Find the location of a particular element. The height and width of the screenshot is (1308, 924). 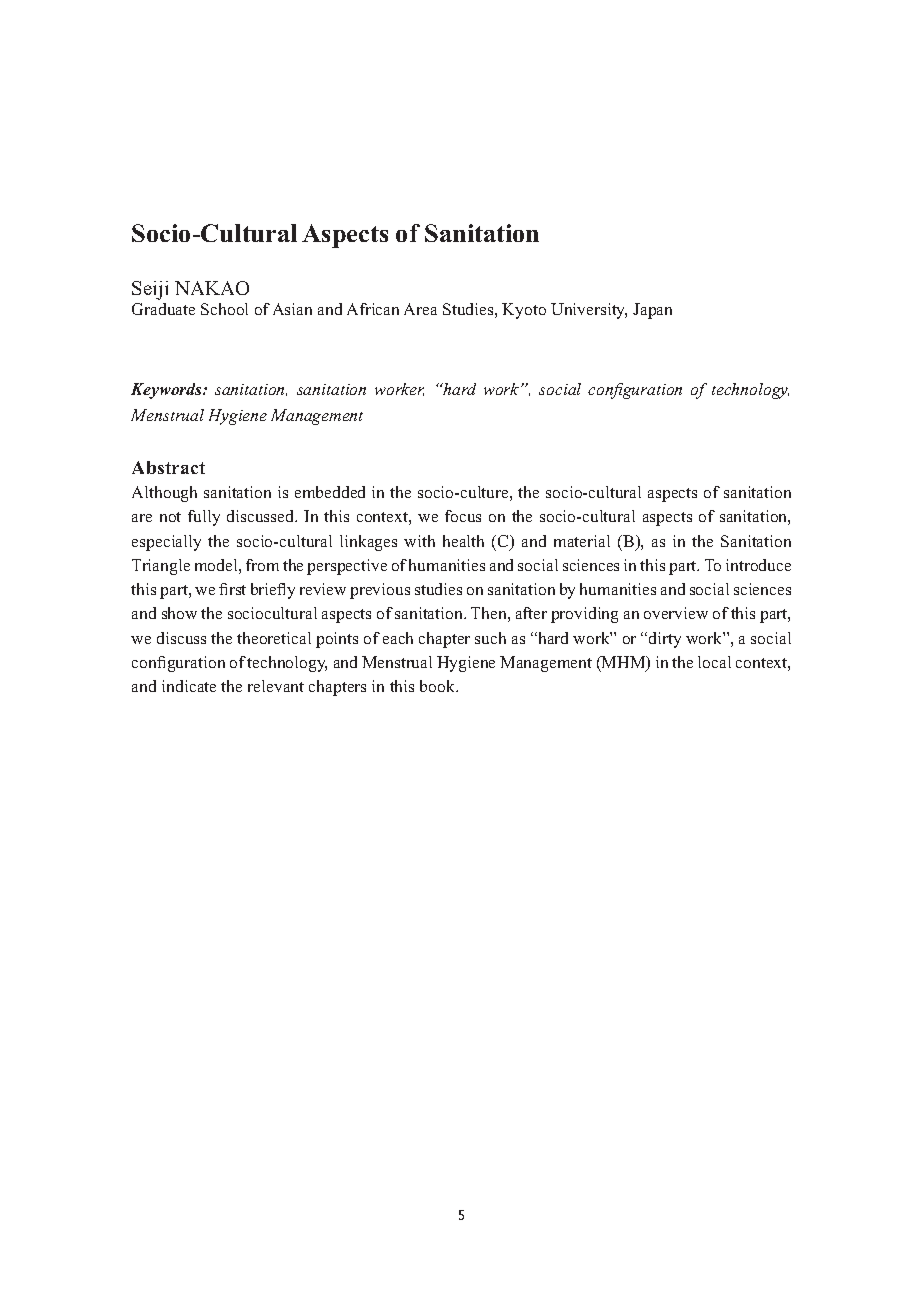

Japan is located at coordinates (652, 311).
